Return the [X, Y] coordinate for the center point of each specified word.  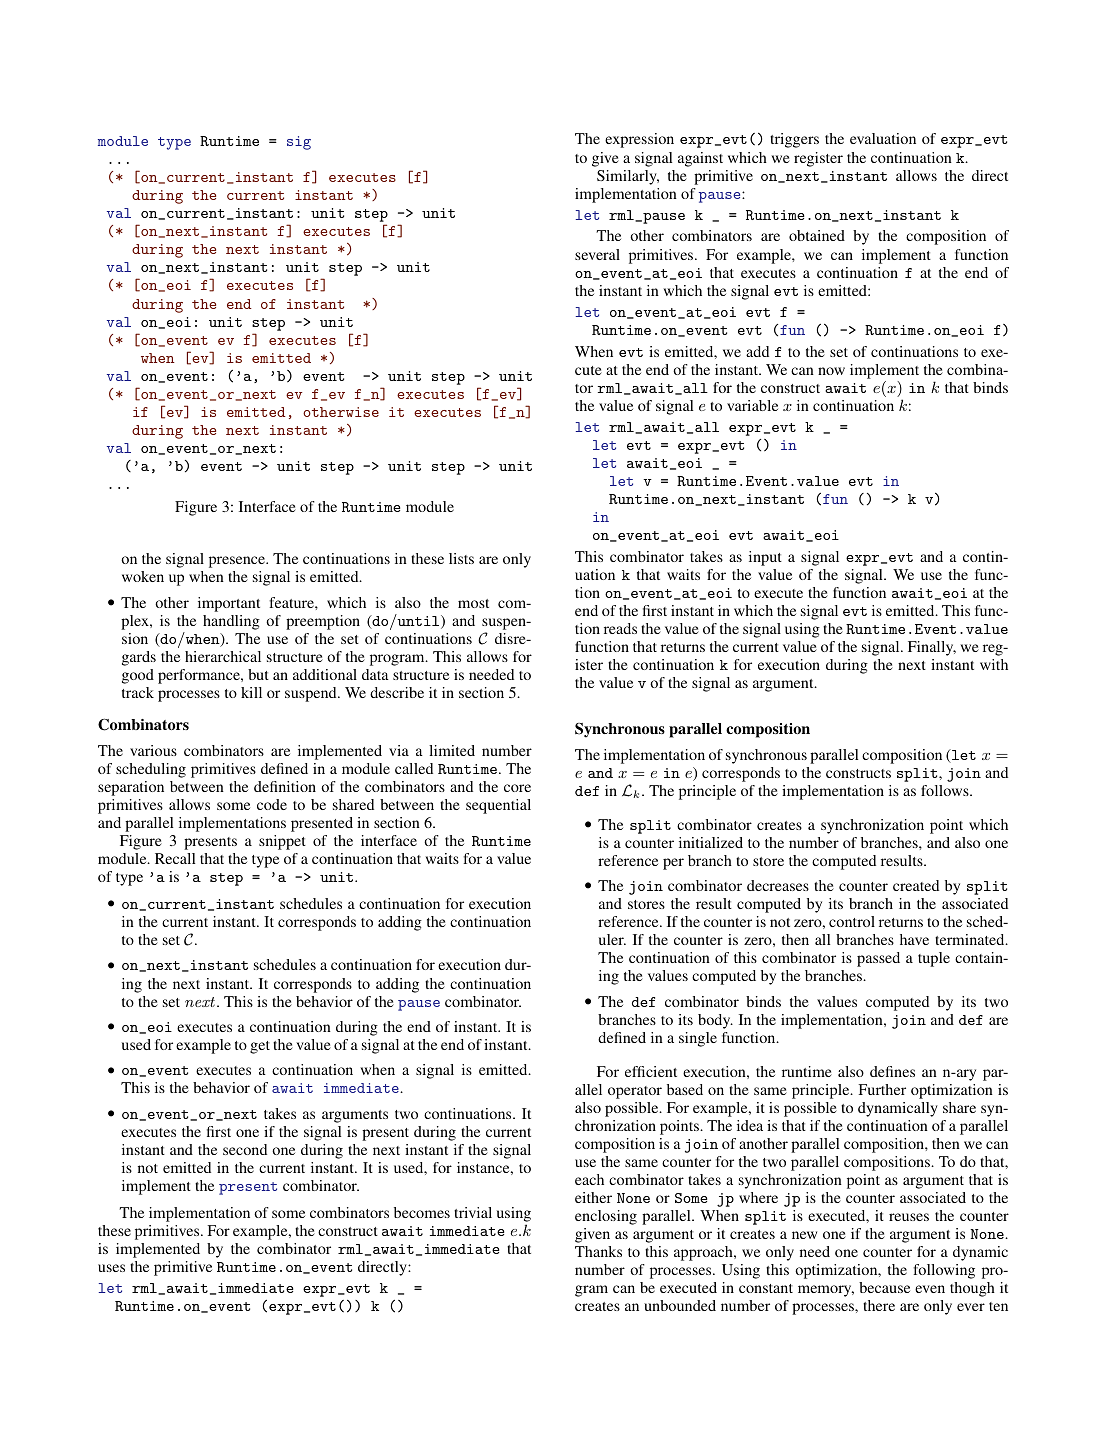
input [765, 558]
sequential [498, 806]
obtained [817, 235]
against [700, 159]
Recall [175, 858]
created [916, 885]
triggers [794, 140]
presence [238, 562]
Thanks [598, 1251]
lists [461, 558]
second [245, 1149]
